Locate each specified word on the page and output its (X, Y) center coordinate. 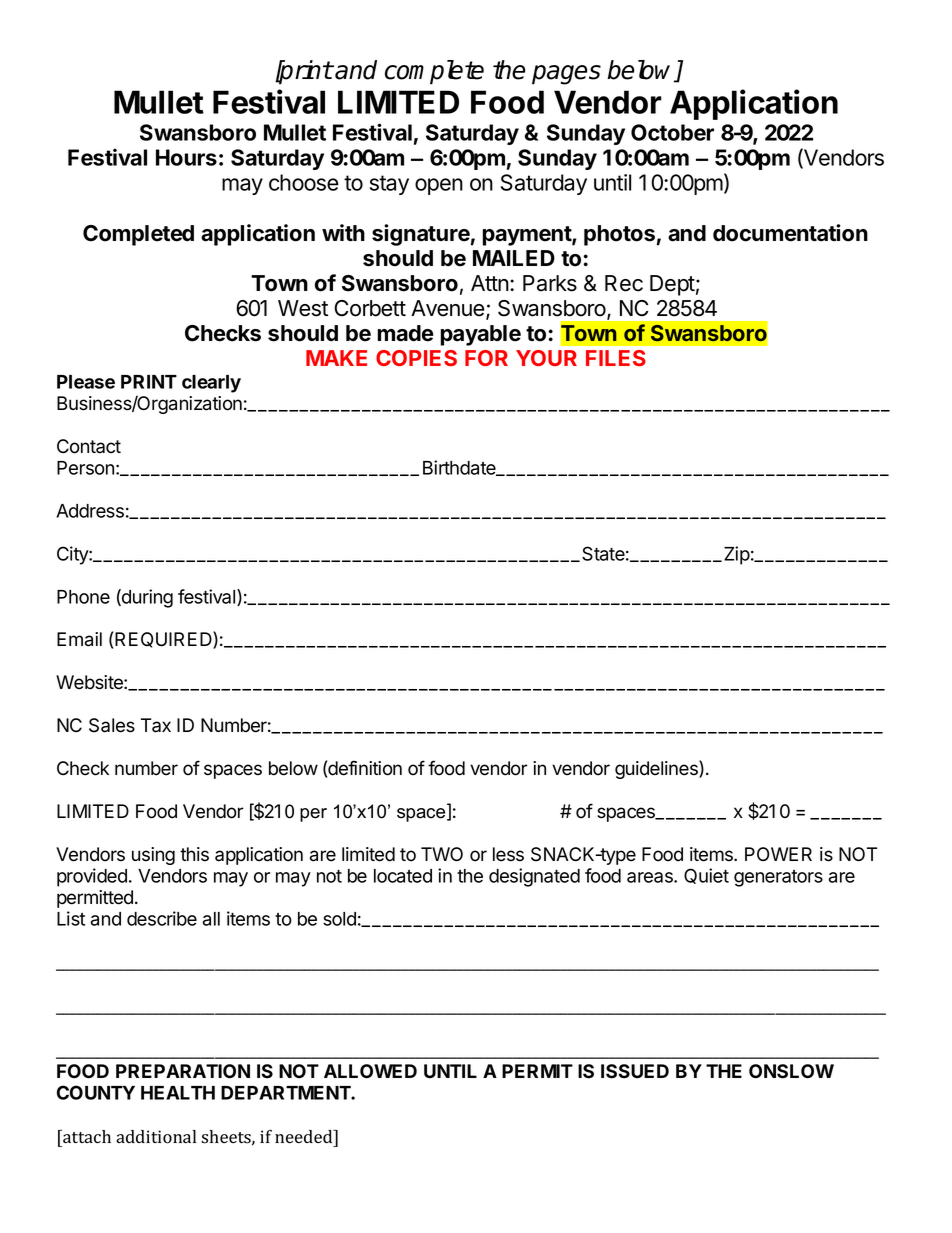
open (439, 186)
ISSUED (635, 1071)
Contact (89, 446)
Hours (186, 157)
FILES (616, 358)
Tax (156, 725)
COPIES (416, 358)
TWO (442, 854)
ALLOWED (370, 1071)
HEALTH (178, 1093)
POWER (778, 854)
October (672, 132)
